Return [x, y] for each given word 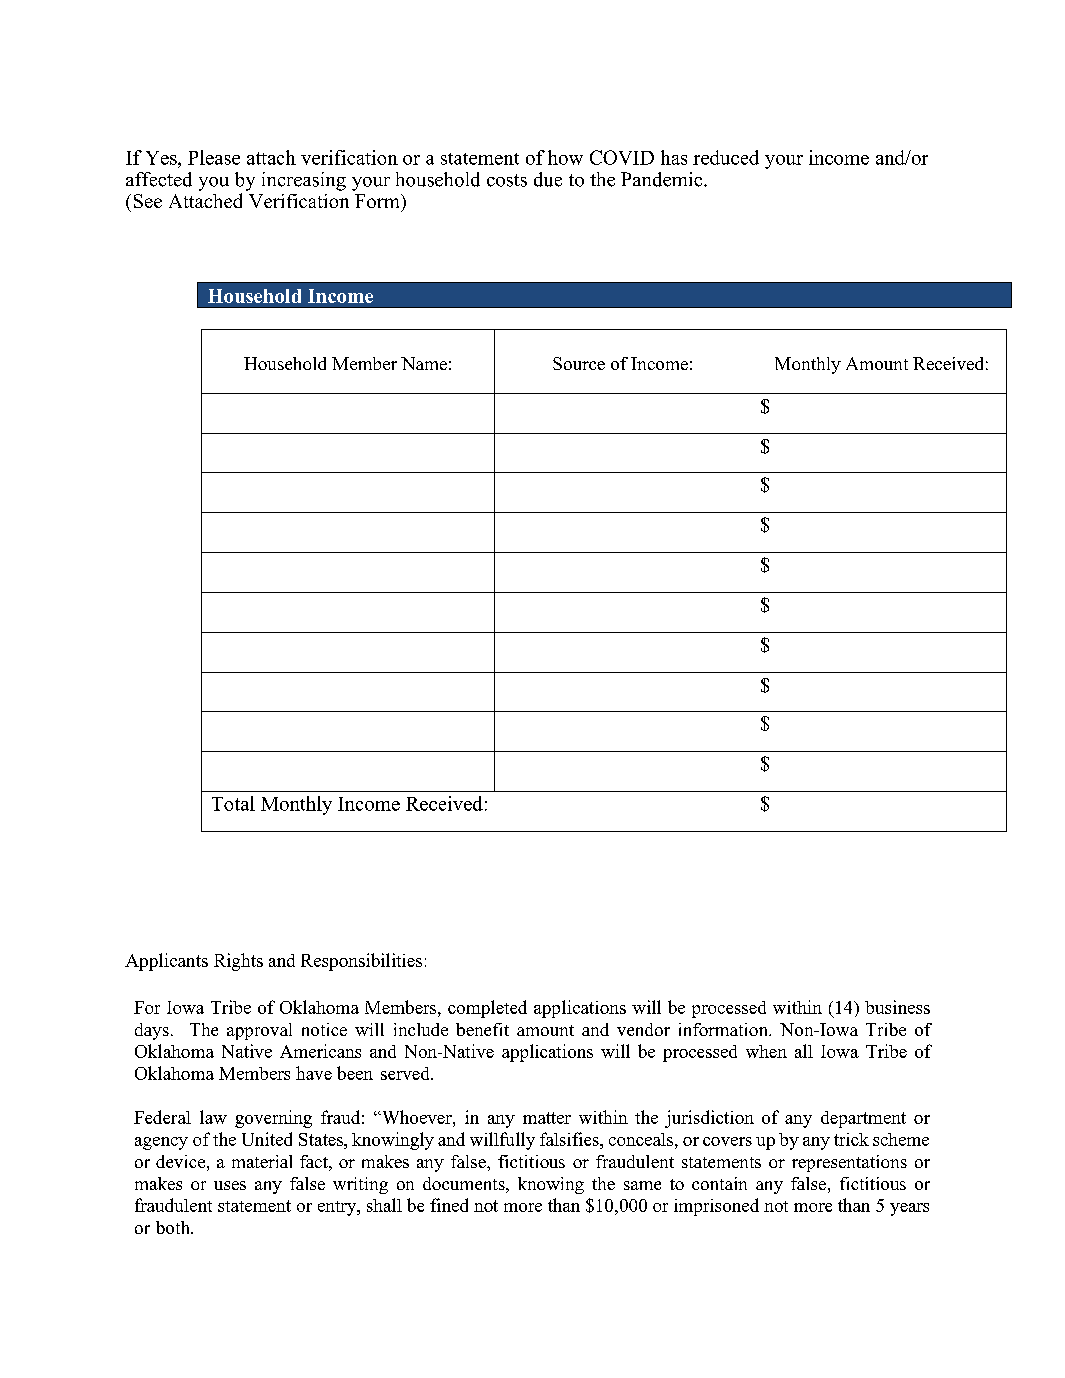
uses [230, 1185]
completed [487, 1009]
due [548, 179]
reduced [726, 157]
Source [579, 363]
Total [233, 803]
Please [214, 157]
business [897, 1007]
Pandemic [663, 179]
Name [424, 363]
